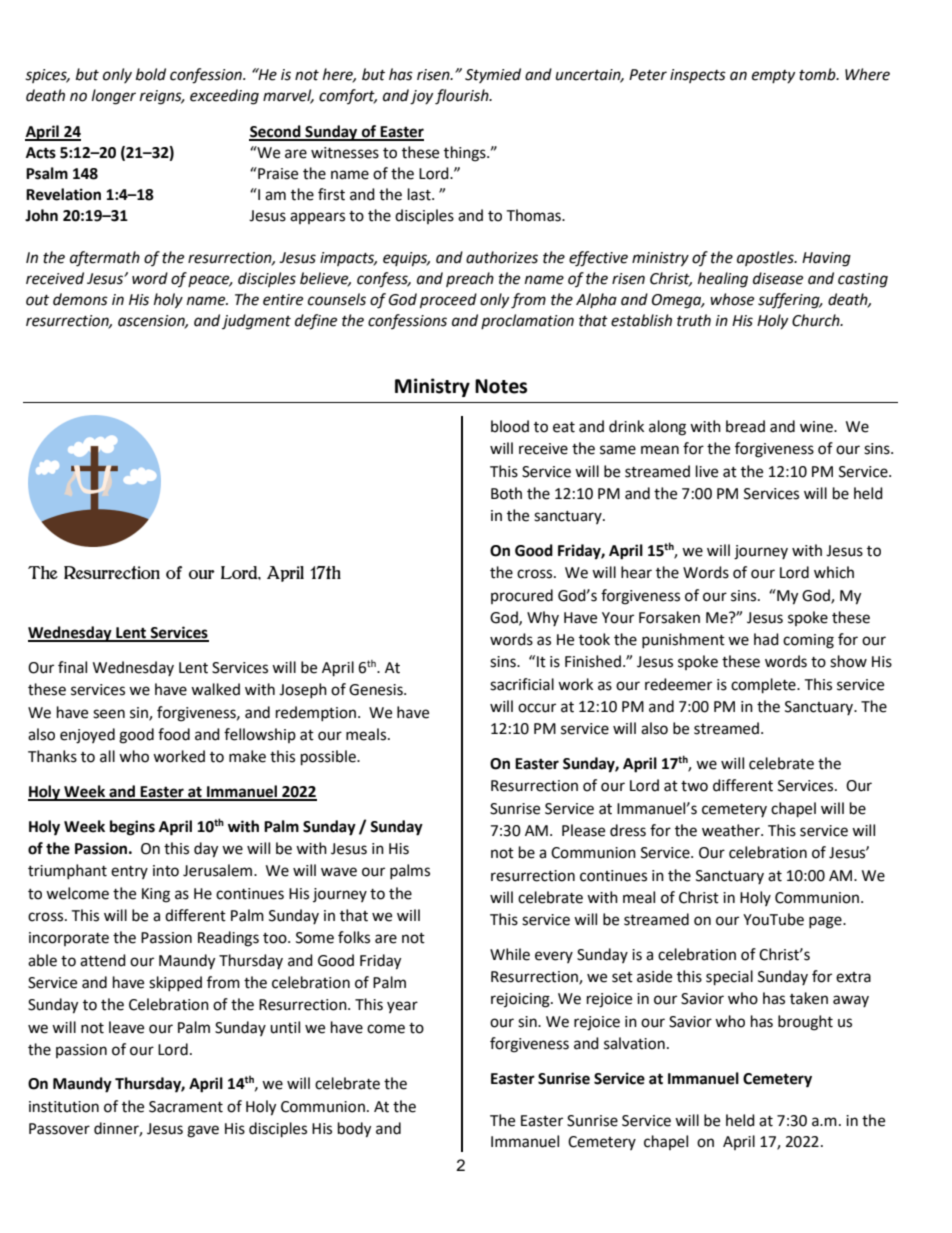  What do you see at coordinates (463, 97) in the image?
I see `flourish` at bounding box center [463, 97].
